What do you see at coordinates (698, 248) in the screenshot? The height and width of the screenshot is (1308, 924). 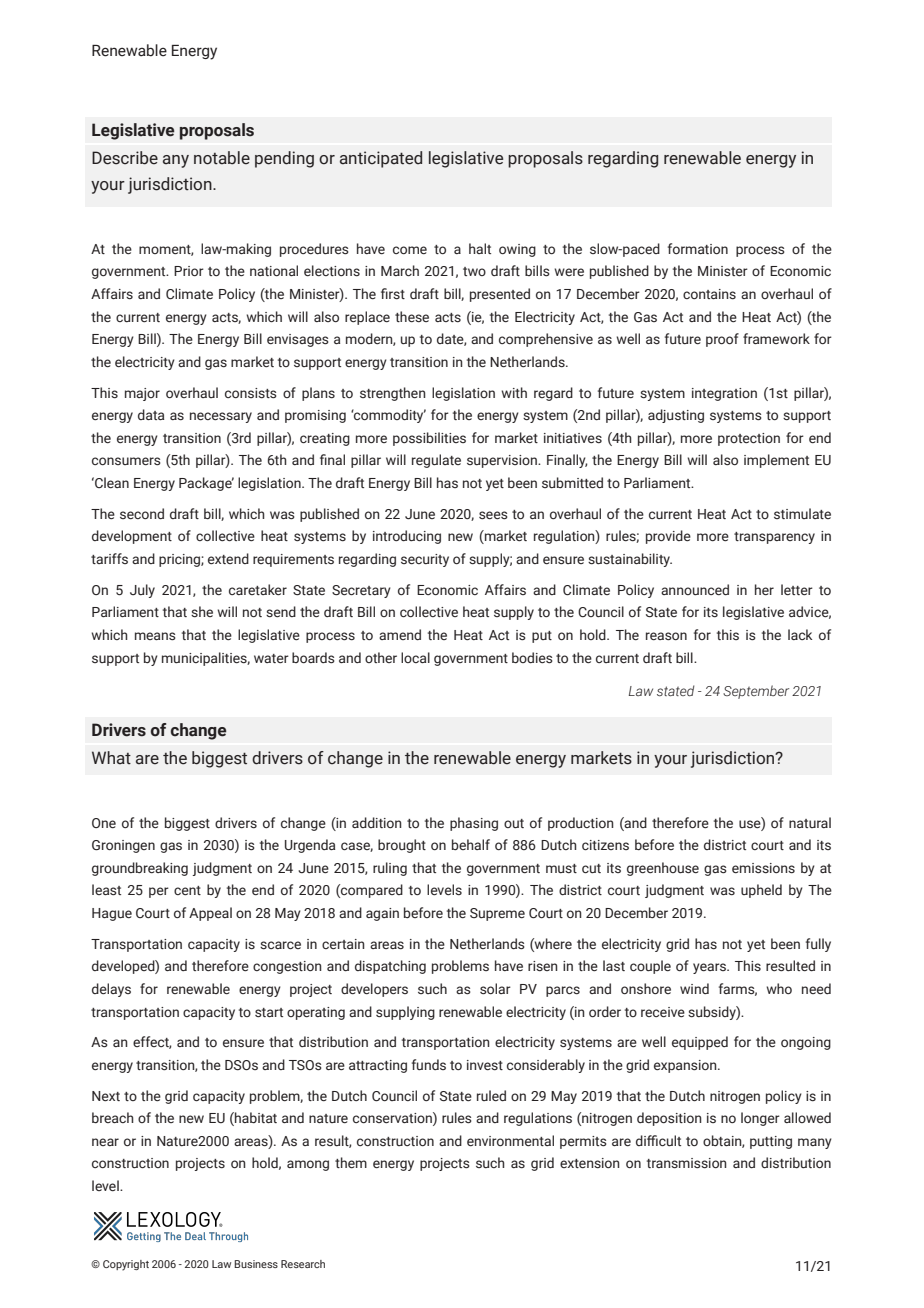 I see `formation` at bounding box center [698, 248].
